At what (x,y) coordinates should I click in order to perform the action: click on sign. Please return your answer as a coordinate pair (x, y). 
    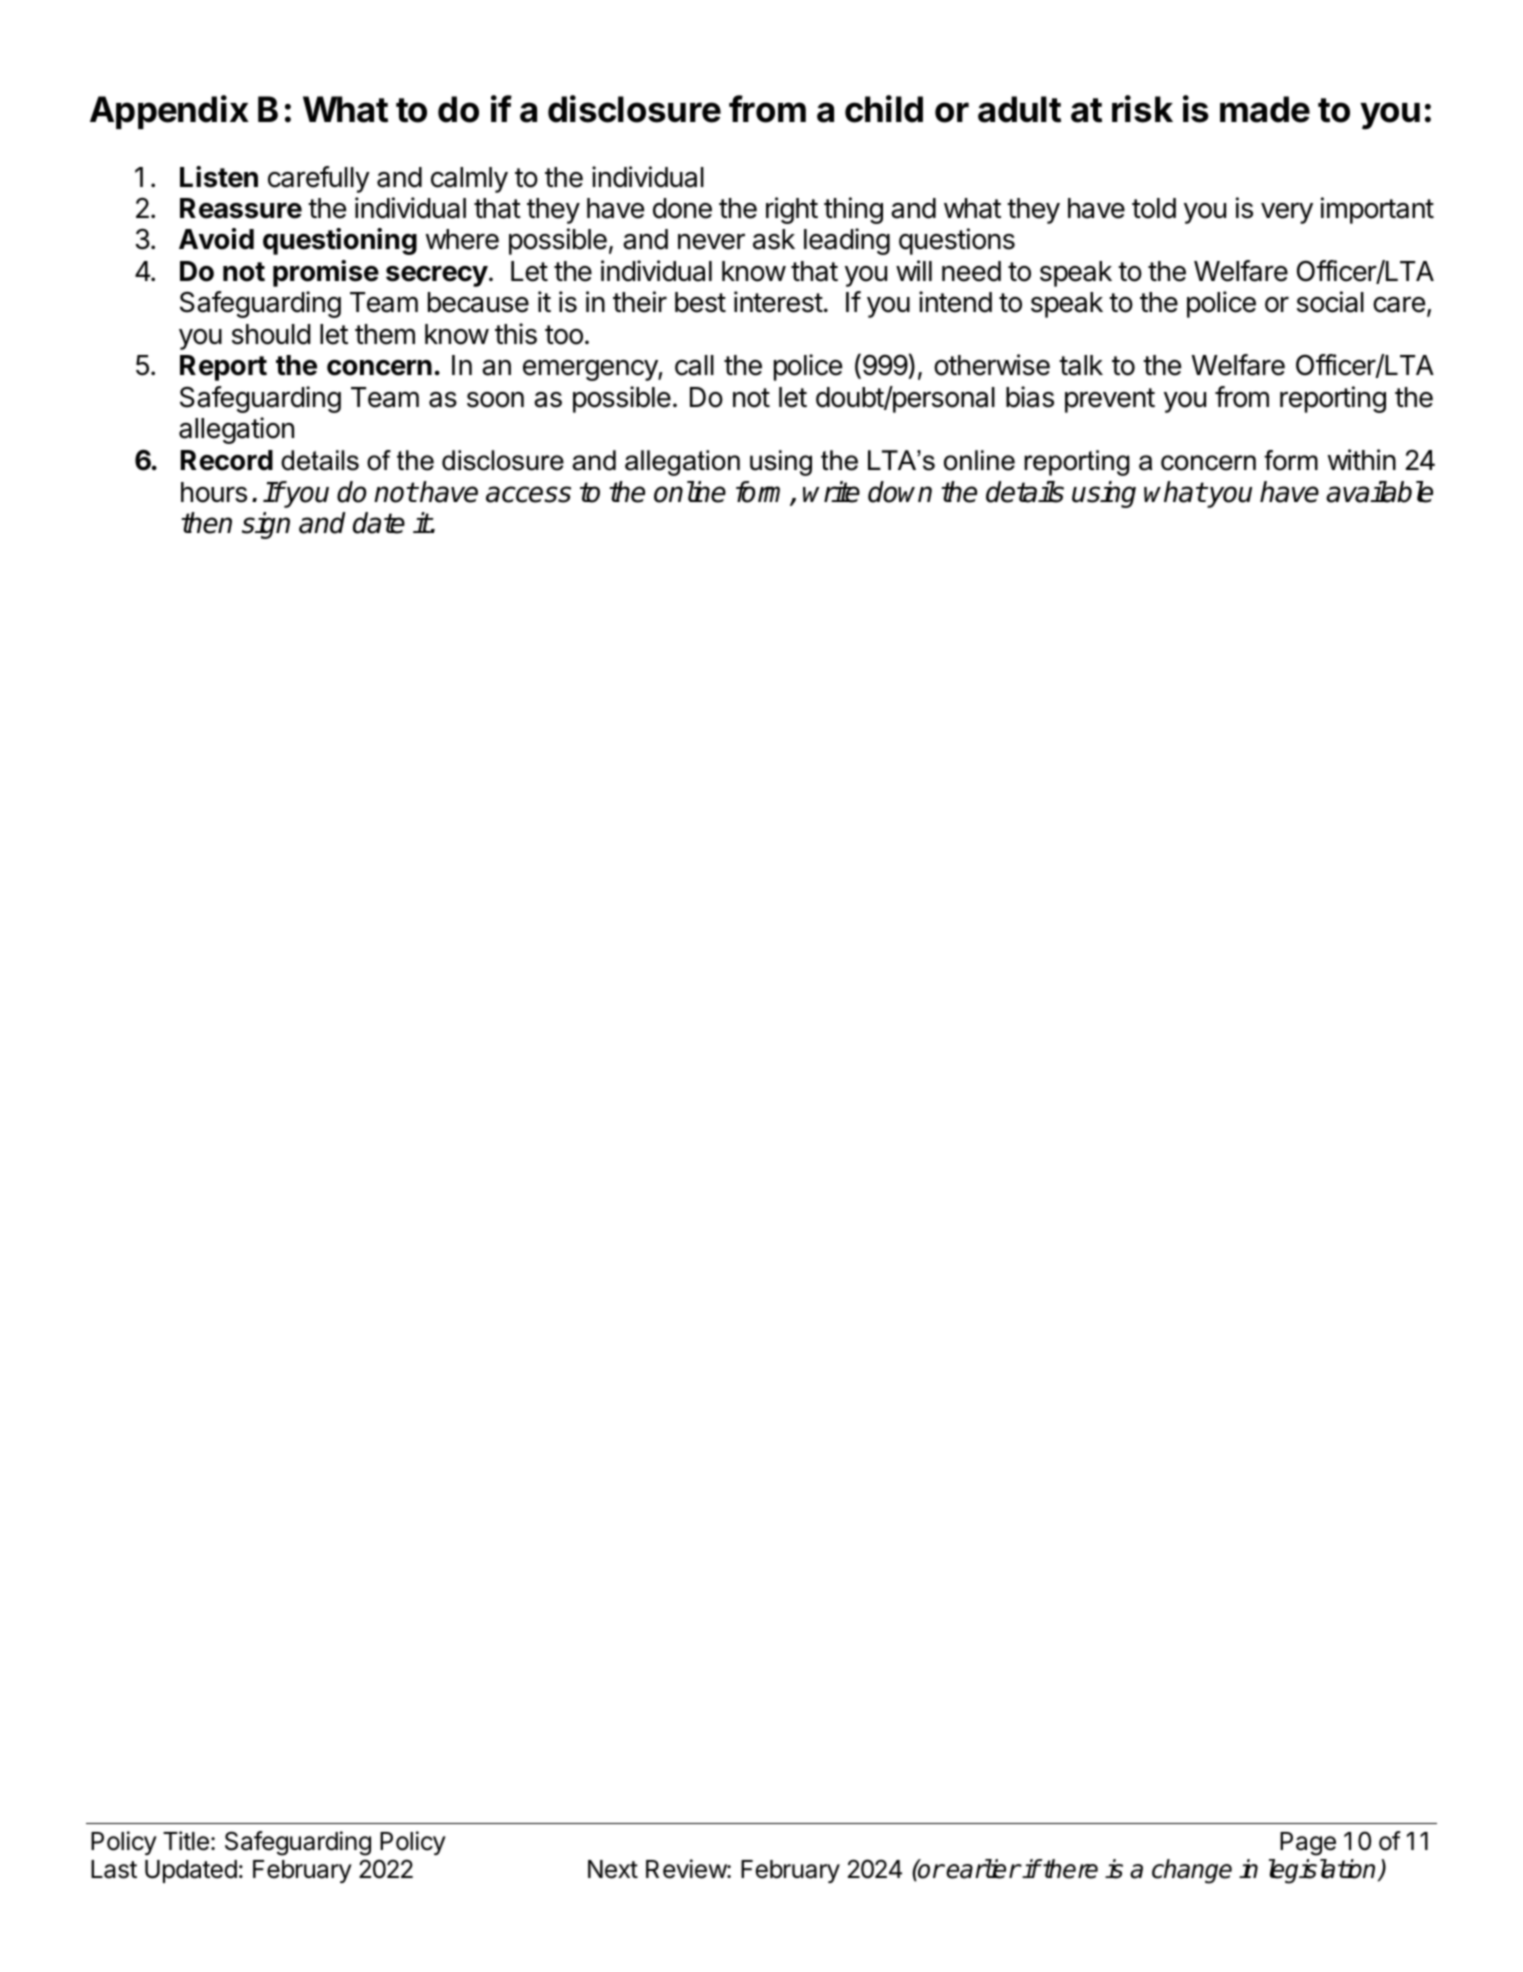
    Looking at the image, I should click on (266, 525).
